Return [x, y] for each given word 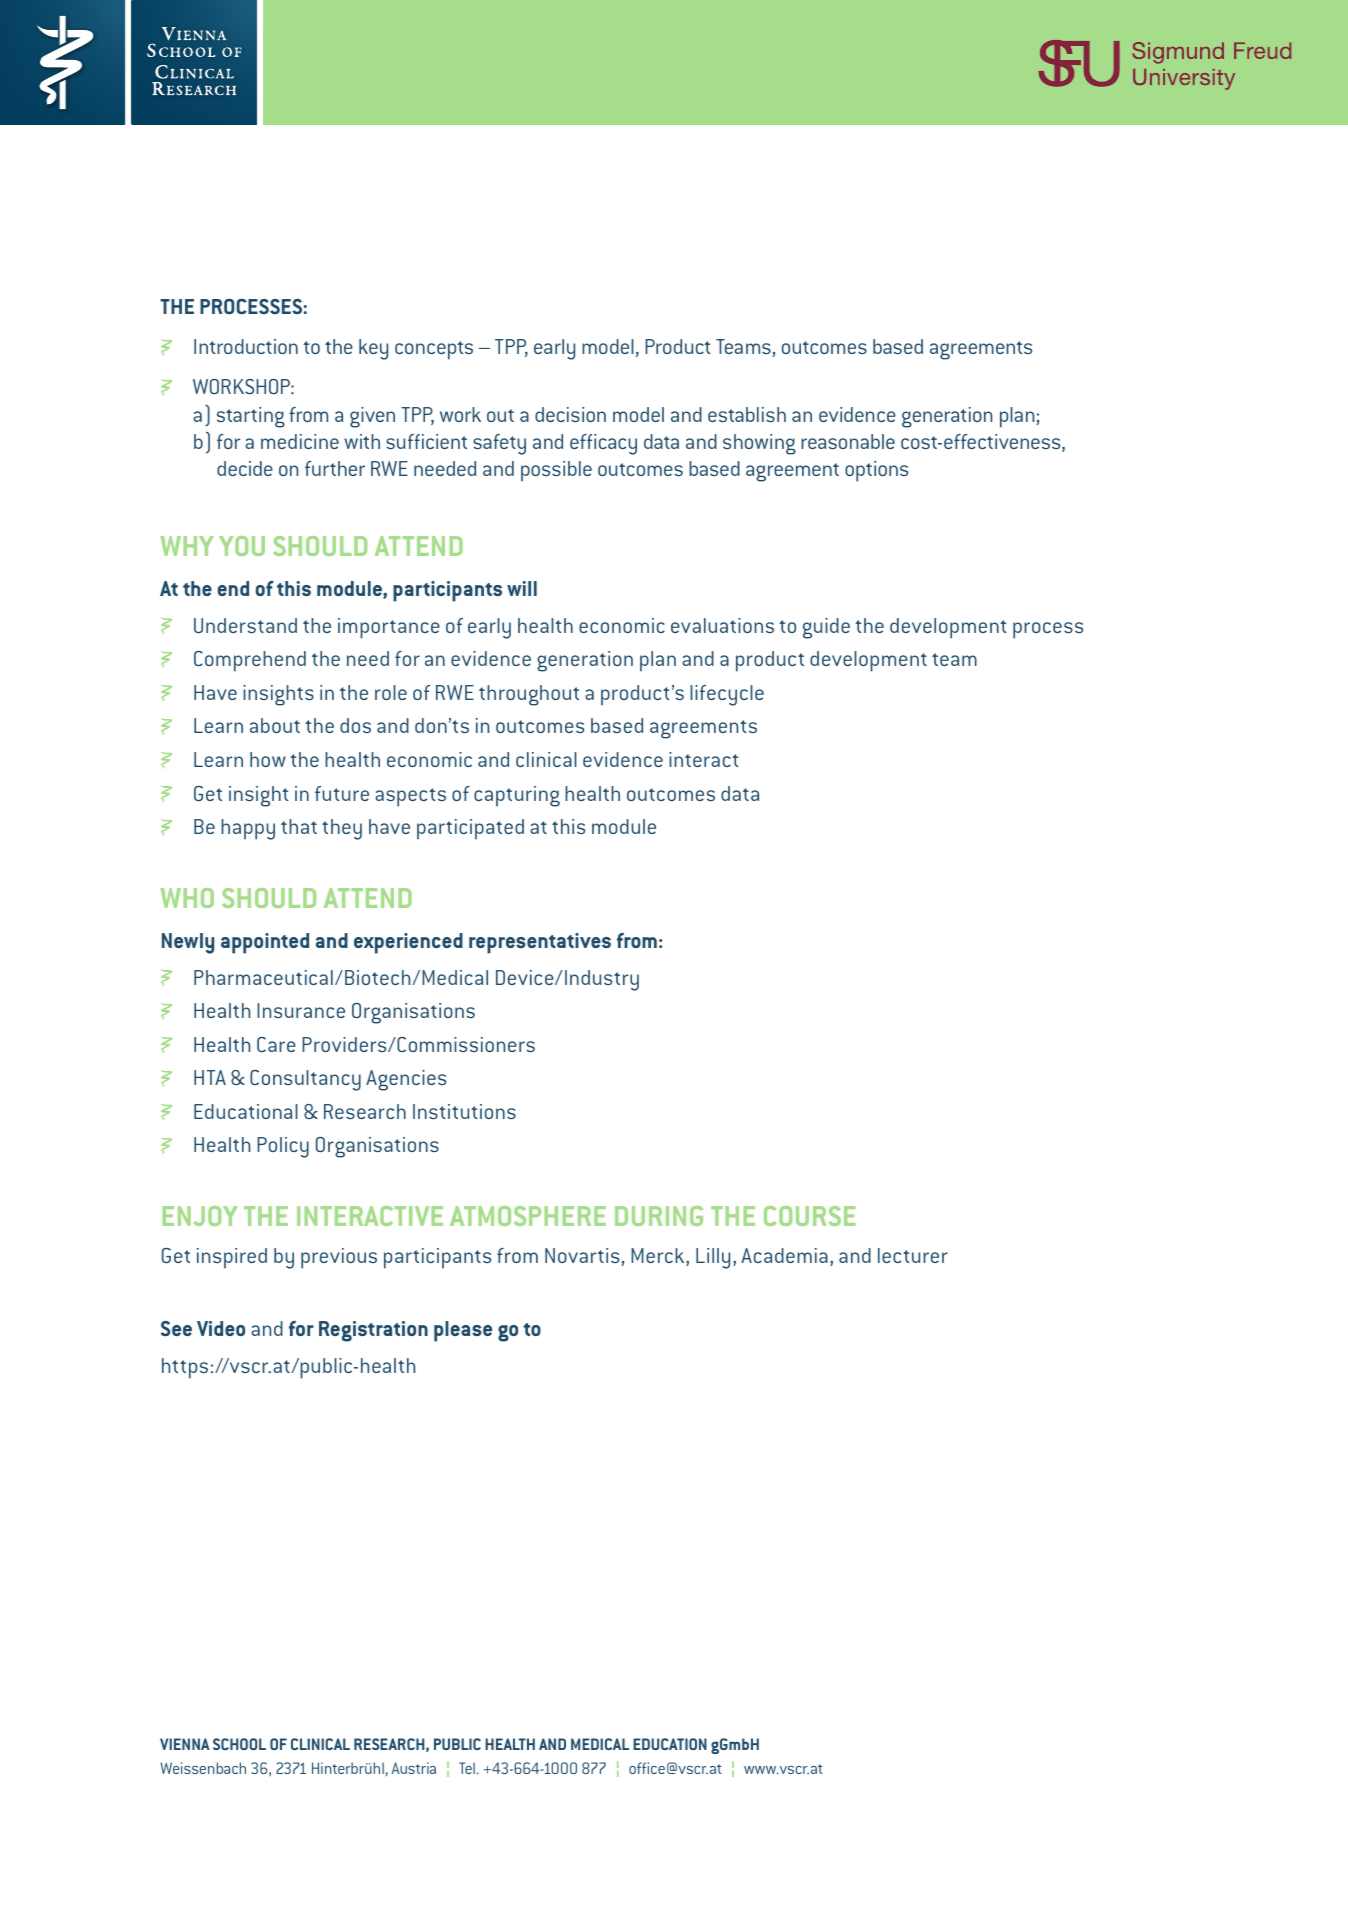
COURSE [810, 1216]
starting [251, 417]
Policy [283, 1147]
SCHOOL [239, 1744]
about [275, 725]
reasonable [848, 441]
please [463, 1331]
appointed [265, 943]
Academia [784, 1255]
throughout [529, 695]
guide [826, 628]
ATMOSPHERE [528, 1216]
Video [221, 1328]
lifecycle [727, 695]
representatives [540, 943]
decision [570, 414]
